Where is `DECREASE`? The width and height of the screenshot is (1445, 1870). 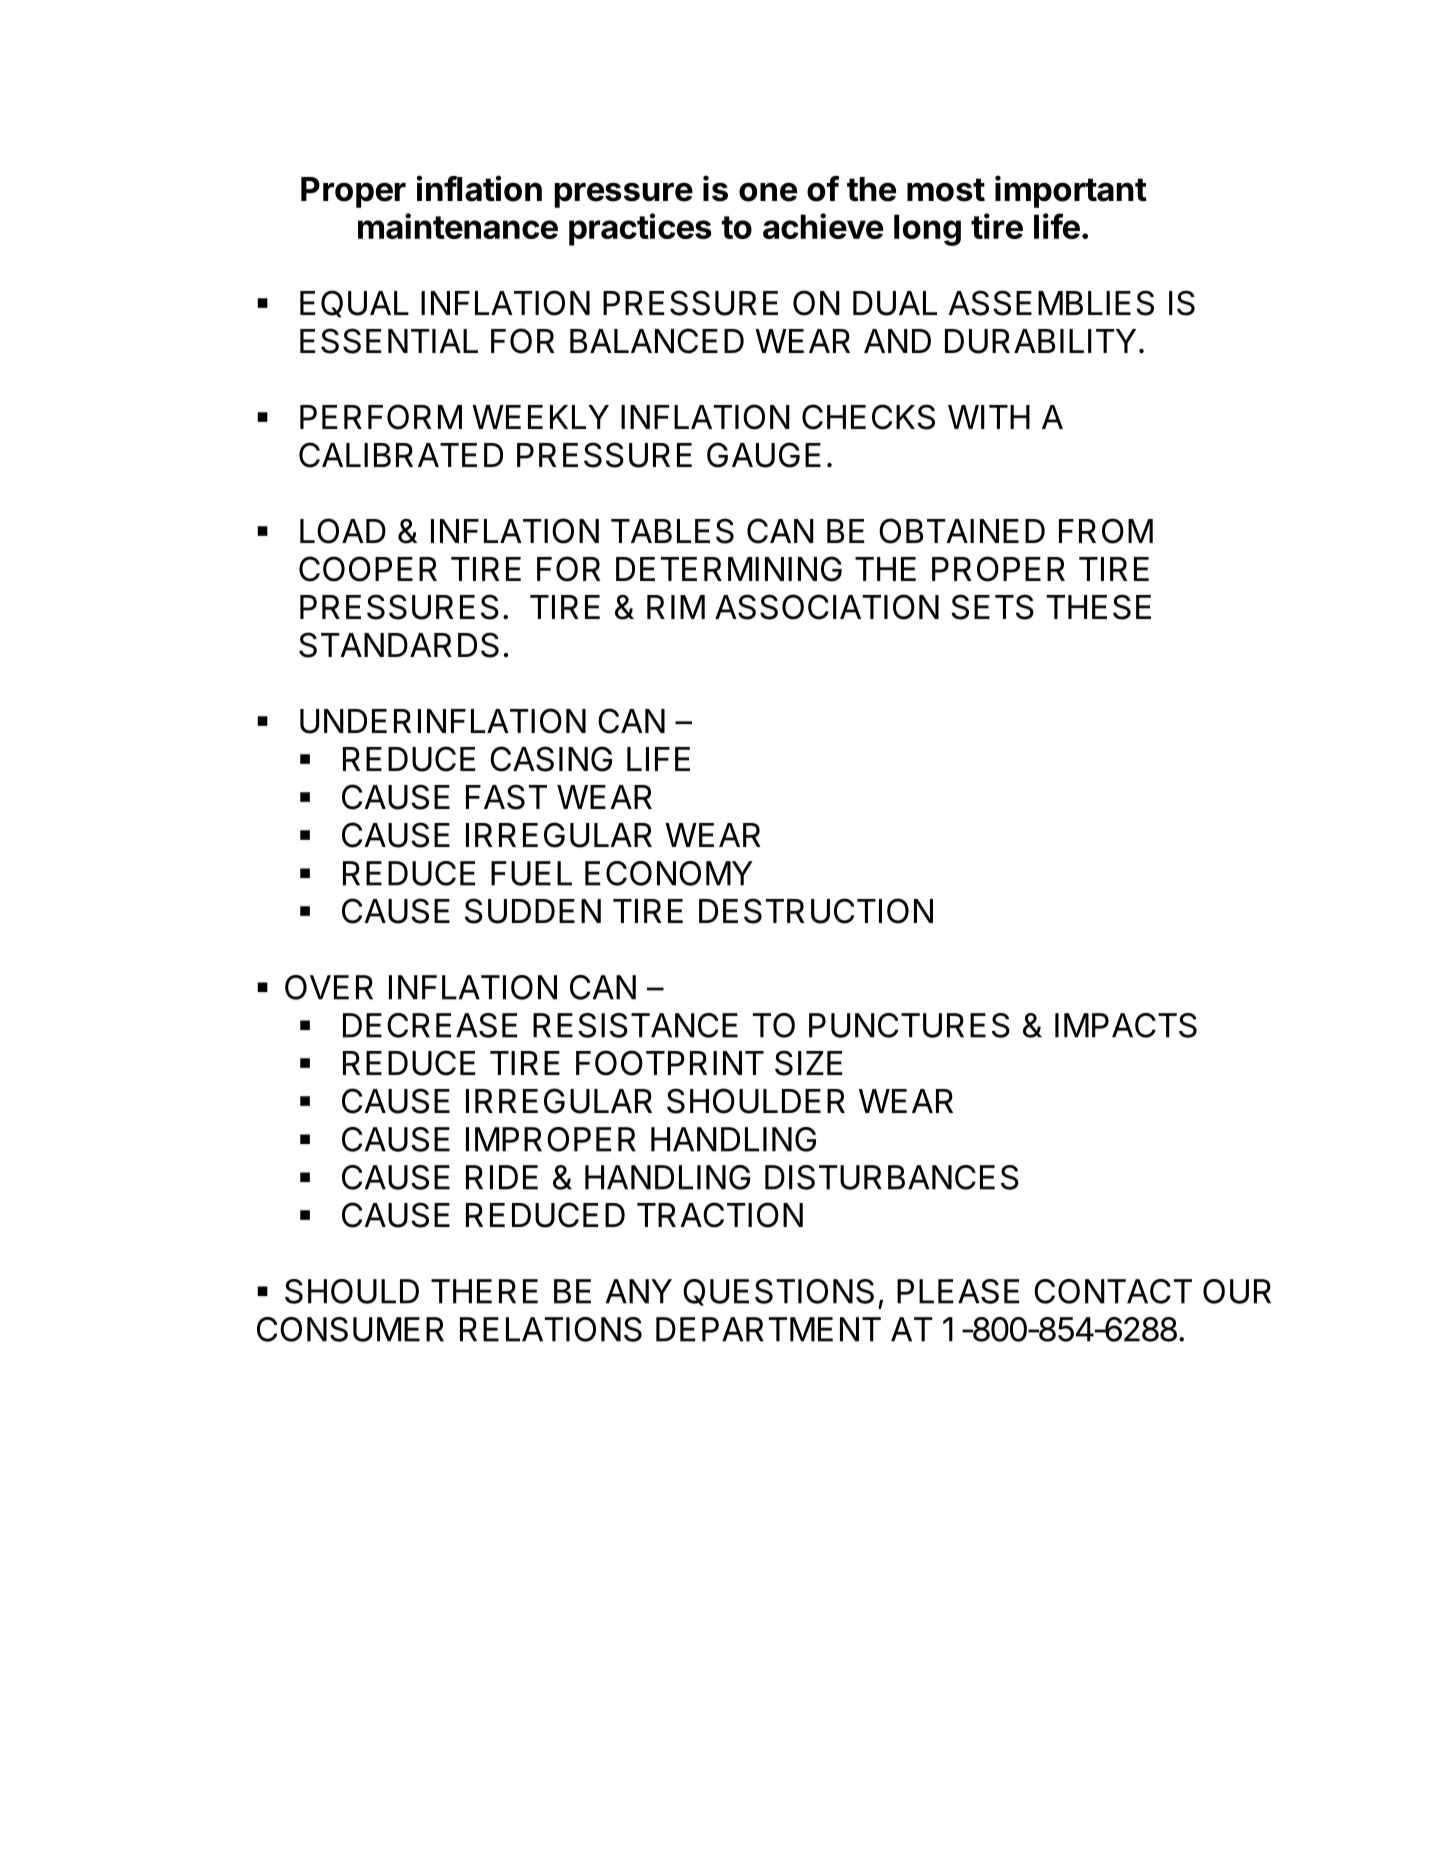 DECREASE is located at coordinates (430, 1025).
